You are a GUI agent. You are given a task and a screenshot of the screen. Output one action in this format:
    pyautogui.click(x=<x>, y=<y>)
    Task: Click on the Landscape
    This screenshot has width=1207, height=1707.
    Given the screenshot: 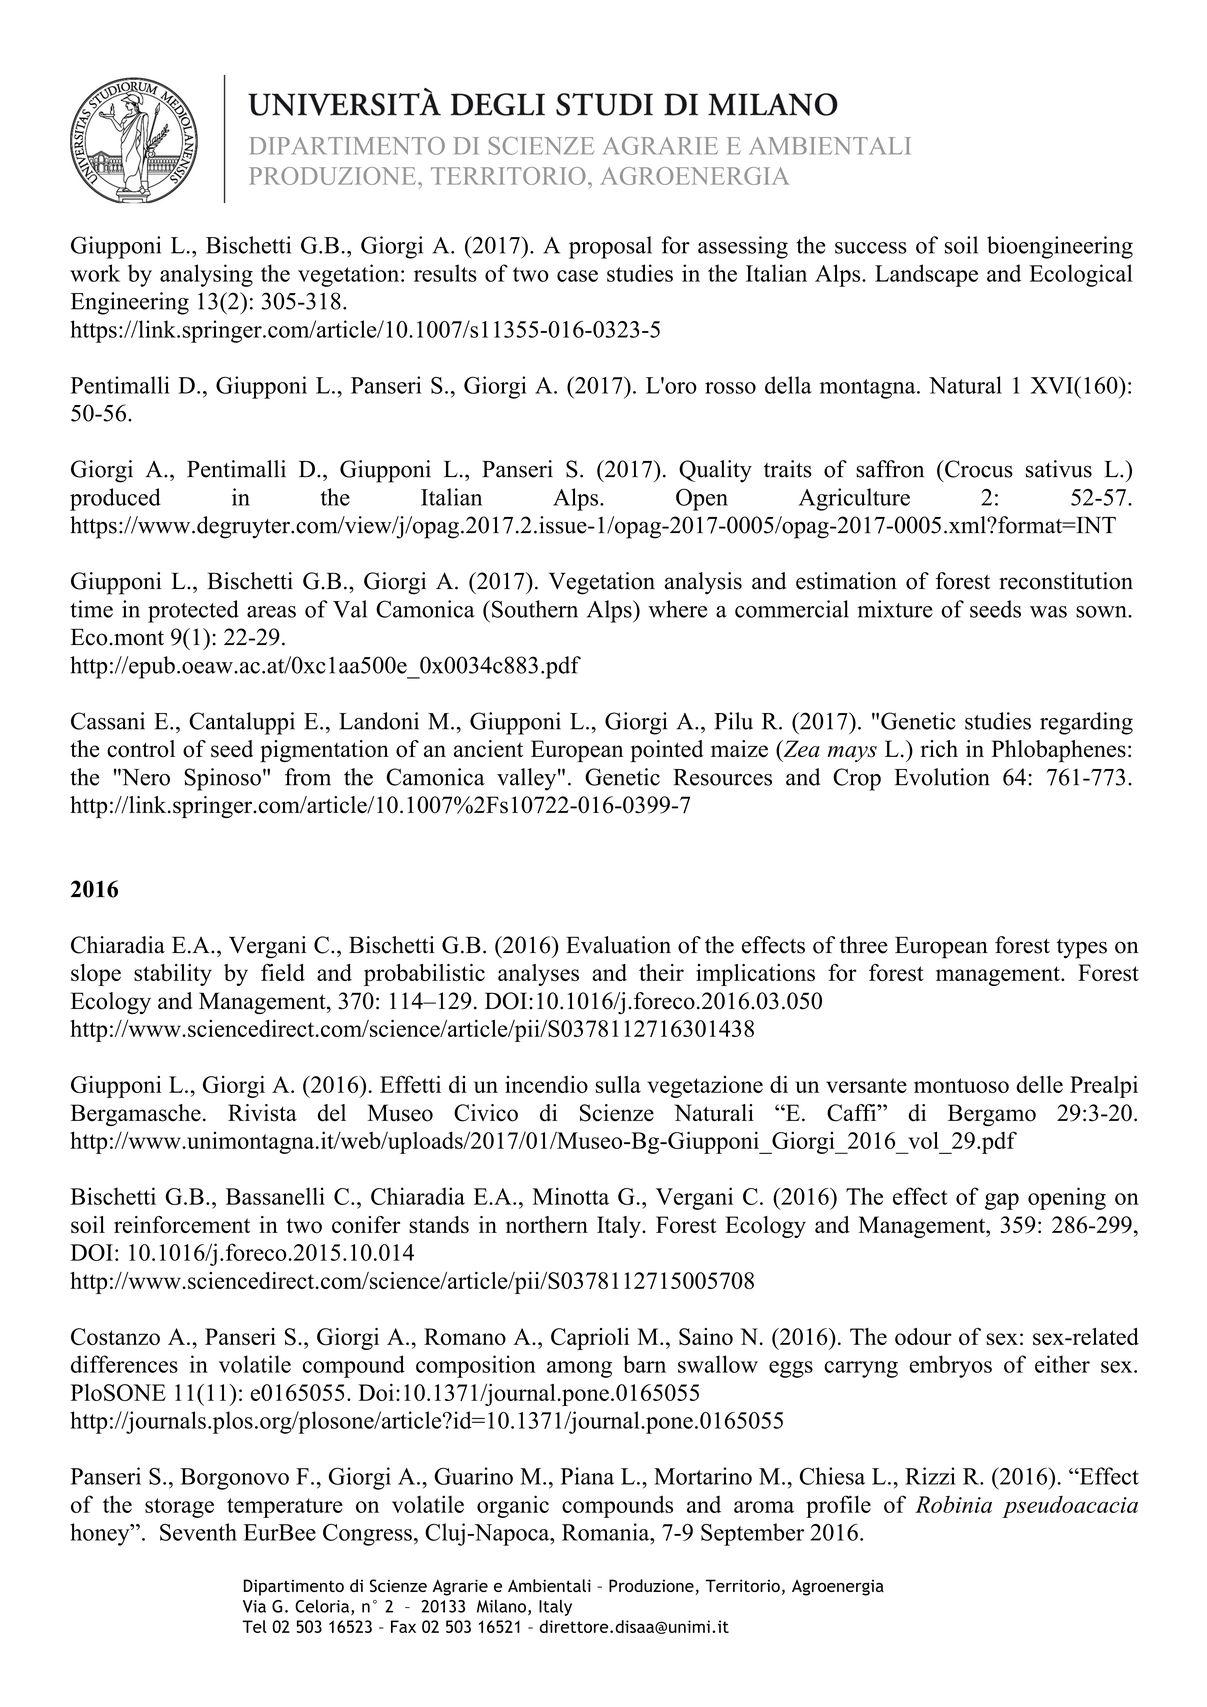 What is the action you would take?
    pyautogui.click(x=926, y=275)
